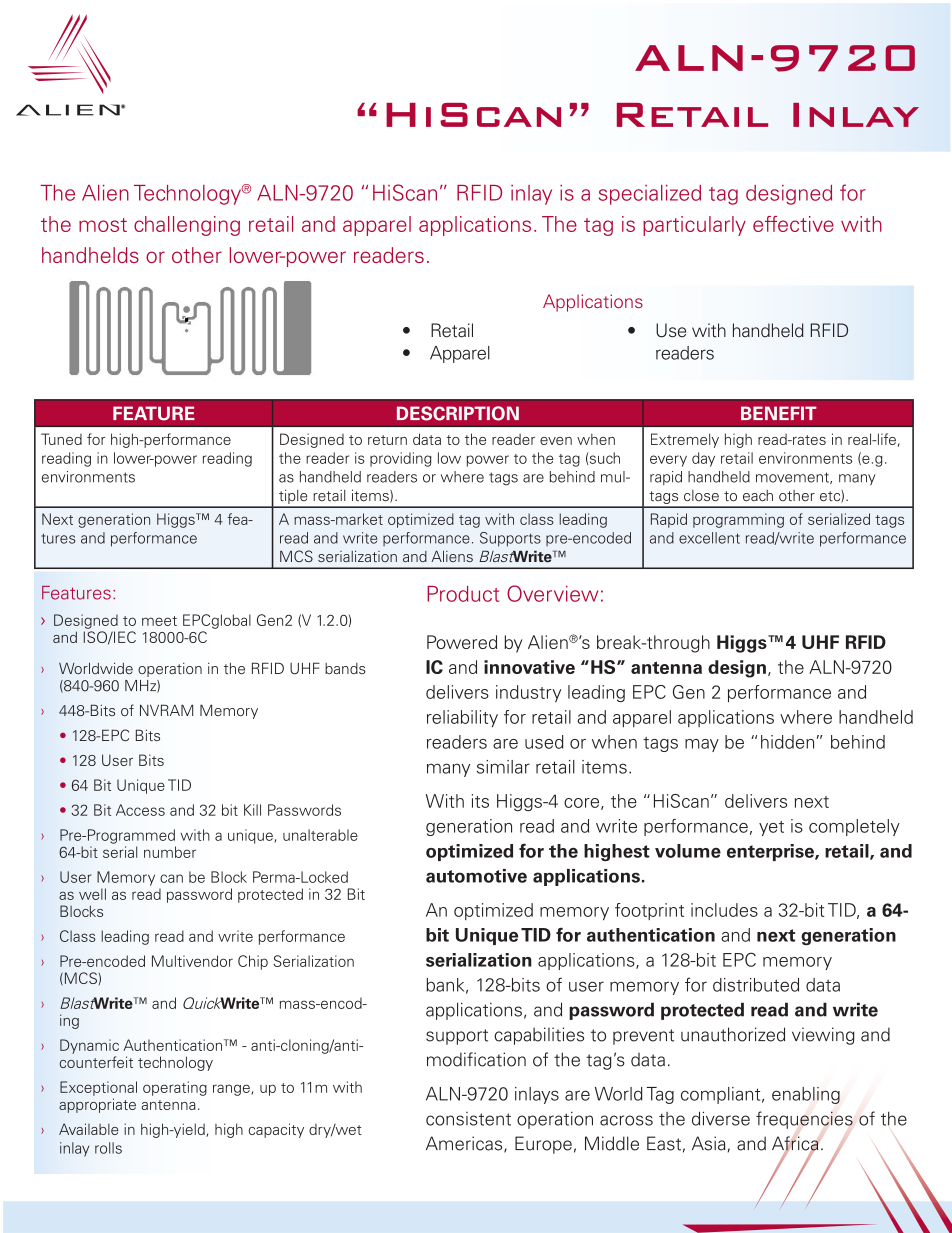 This screenshot has width=952, height=1233. Describe the element at coordinates (468, 1119) in the screenshot. I see `consistent` at that location.
